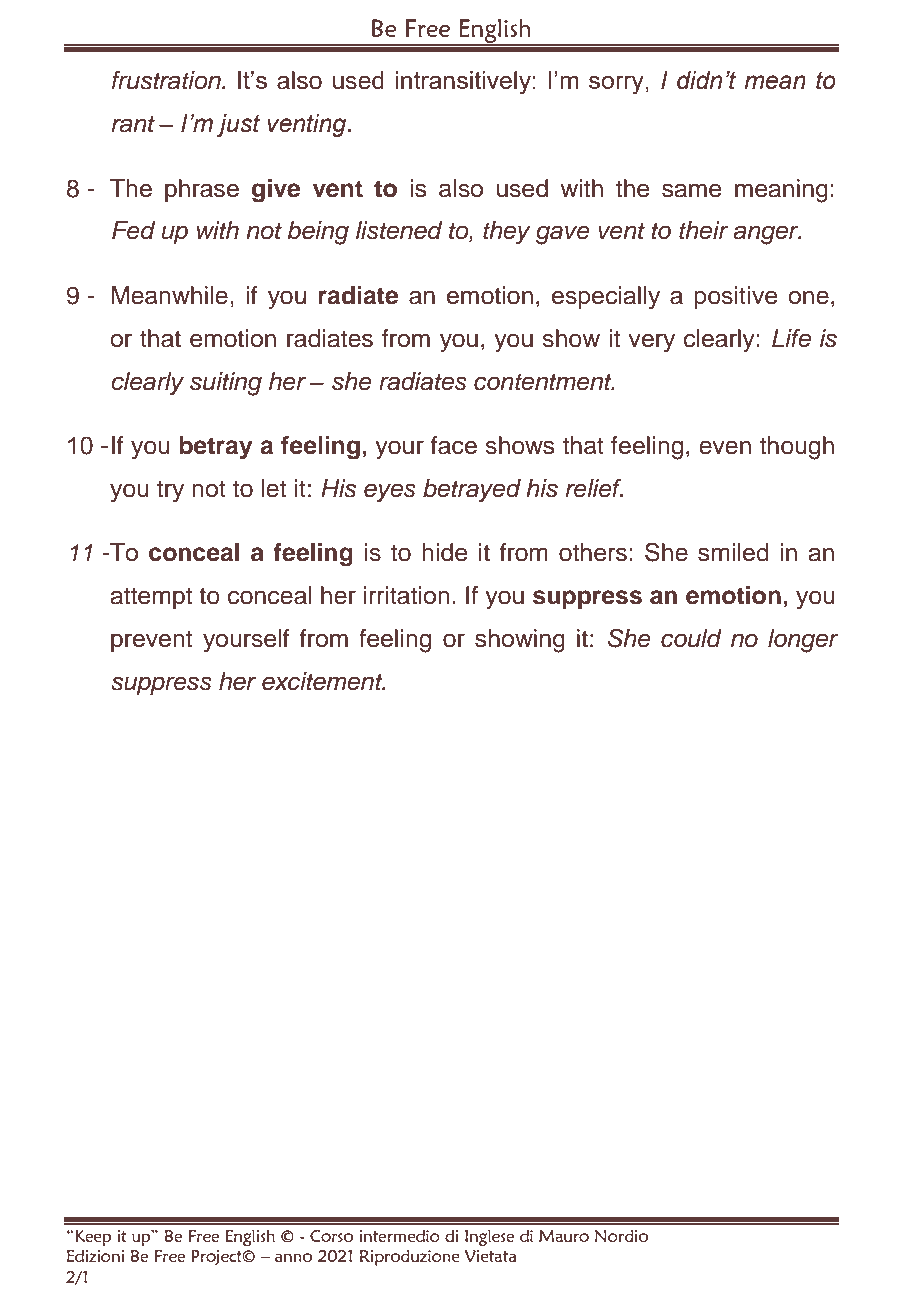  Describe the element at coordinates (489, 1237) in the screenshot. I see `Inglese` at that location.
